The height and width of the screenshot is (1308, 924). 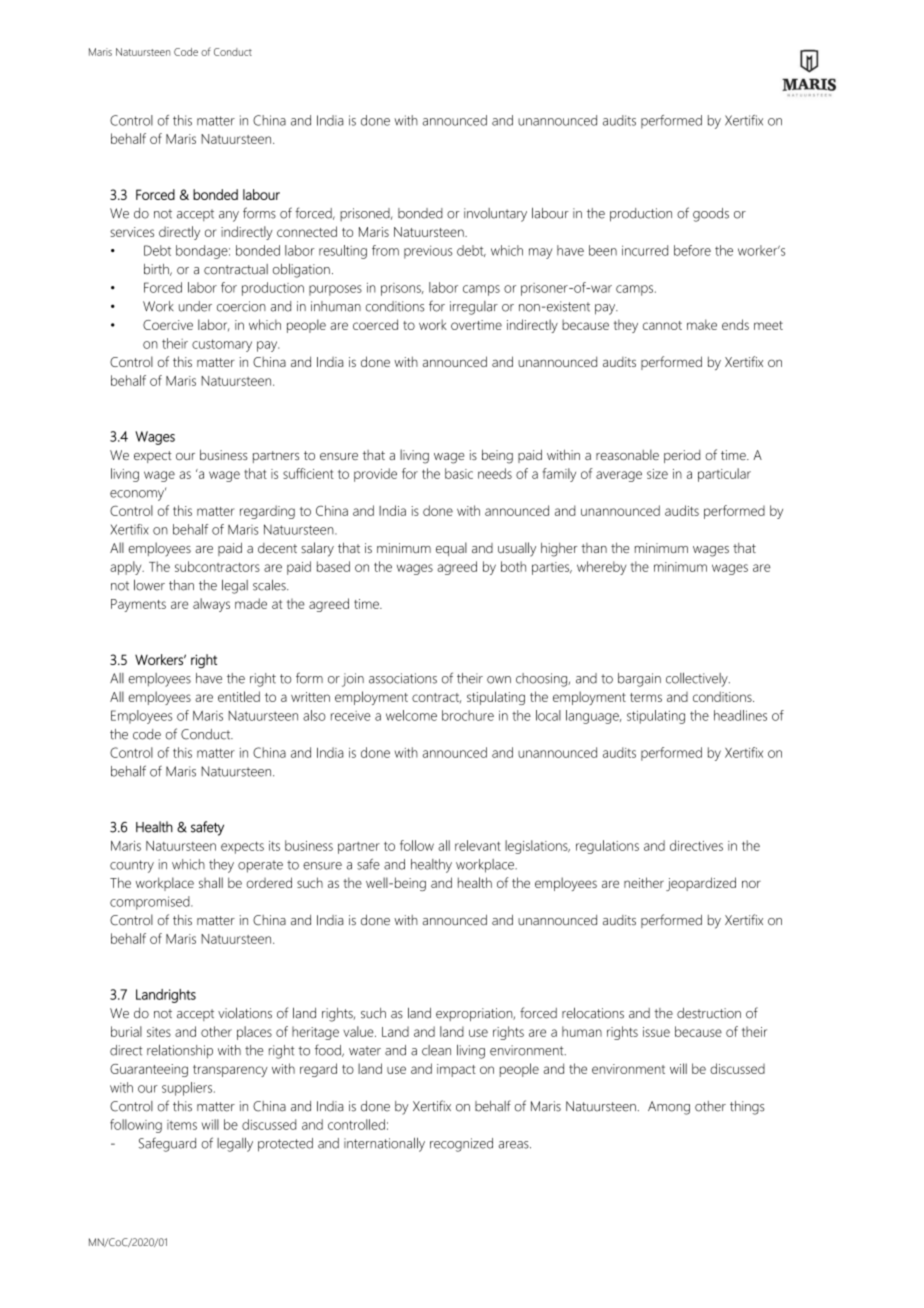 What do you see at coordinates (461, 1145) in the screenshot?
I see `recognized` at bounding box center [461, 1145].
